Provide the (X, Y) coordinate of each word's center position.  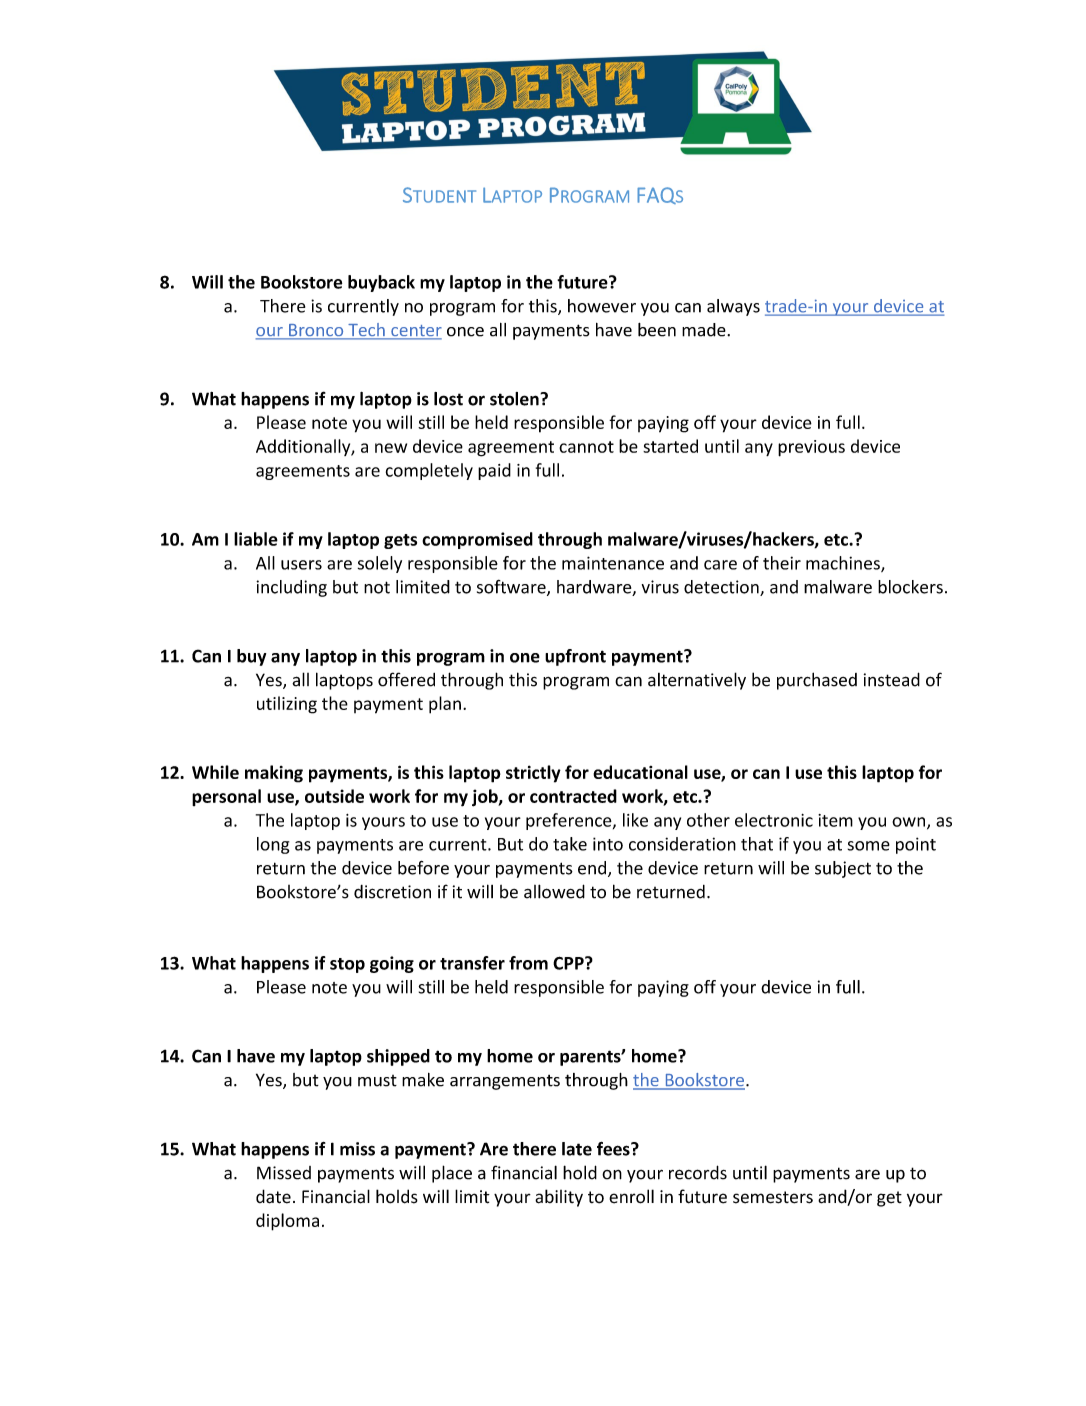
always (733, 307)
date (273, 1196)
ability (559, 1198)
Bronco (316, 331)
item (835, 820)
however (602, 306)
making (274, 774)
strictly (533, 774)
